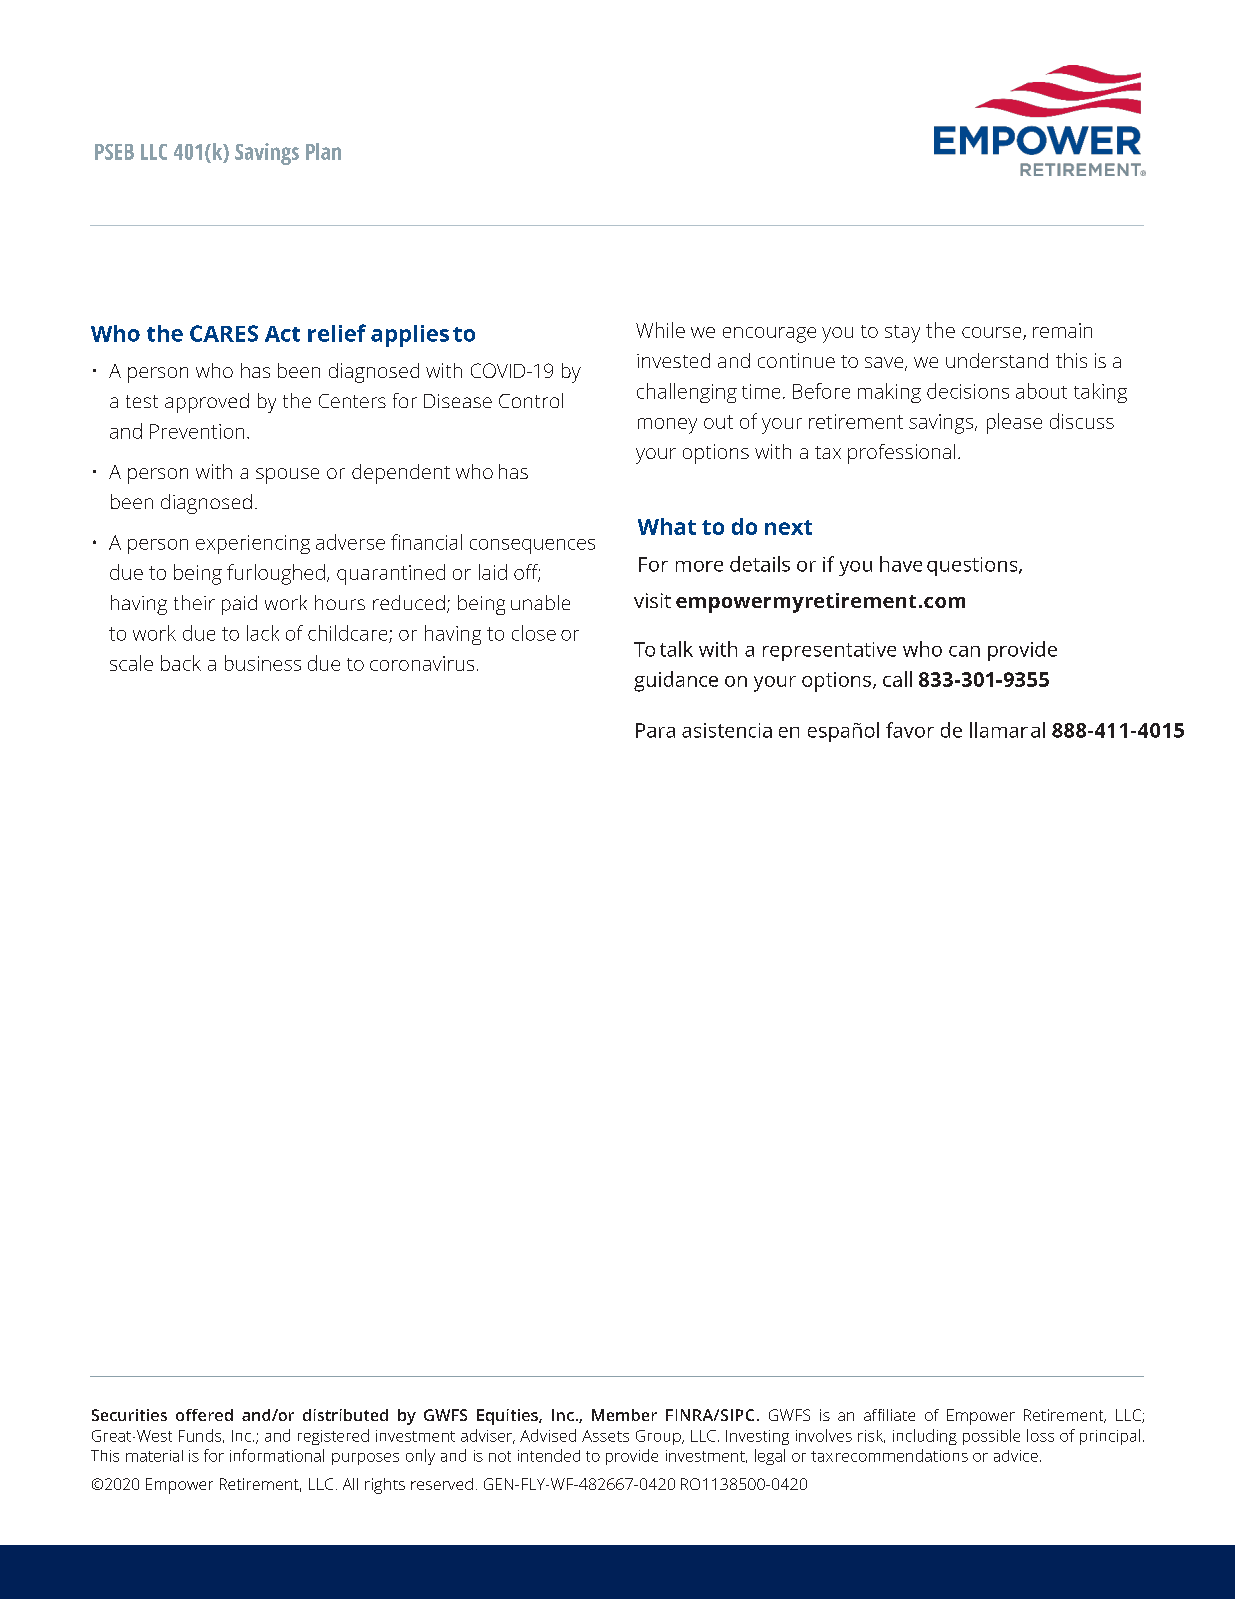 The image size is (1235, 1599). Describe the element at coordinates (993, 333) in the screenshot. I see `course` at that location.
